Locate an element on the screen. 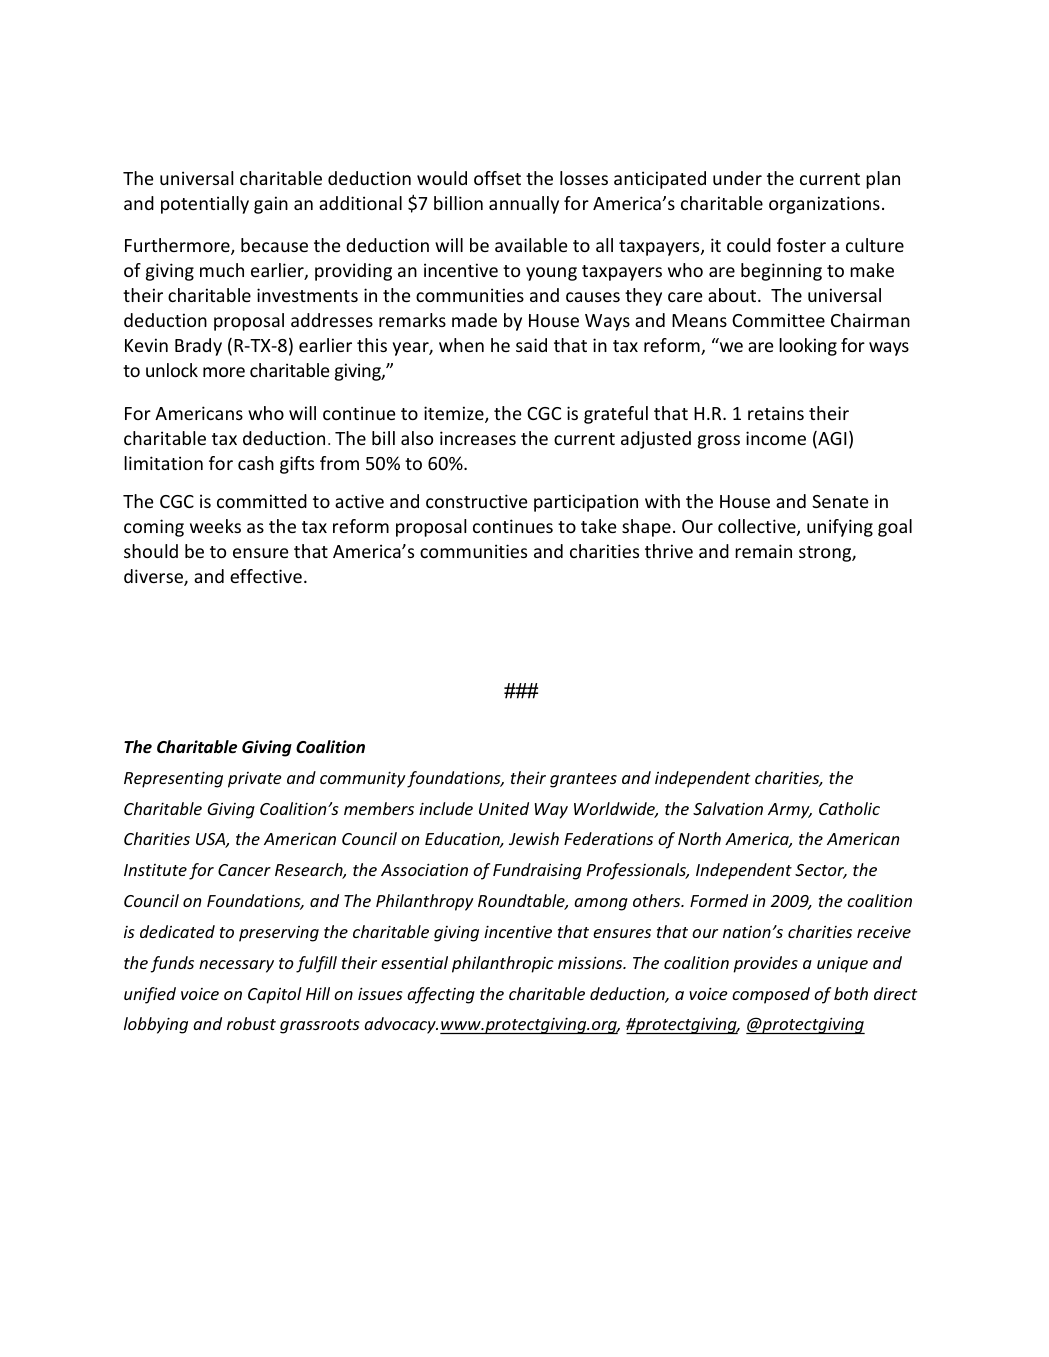 The image size is (1049, 1357). remain is located at coordinates (763, 551).
